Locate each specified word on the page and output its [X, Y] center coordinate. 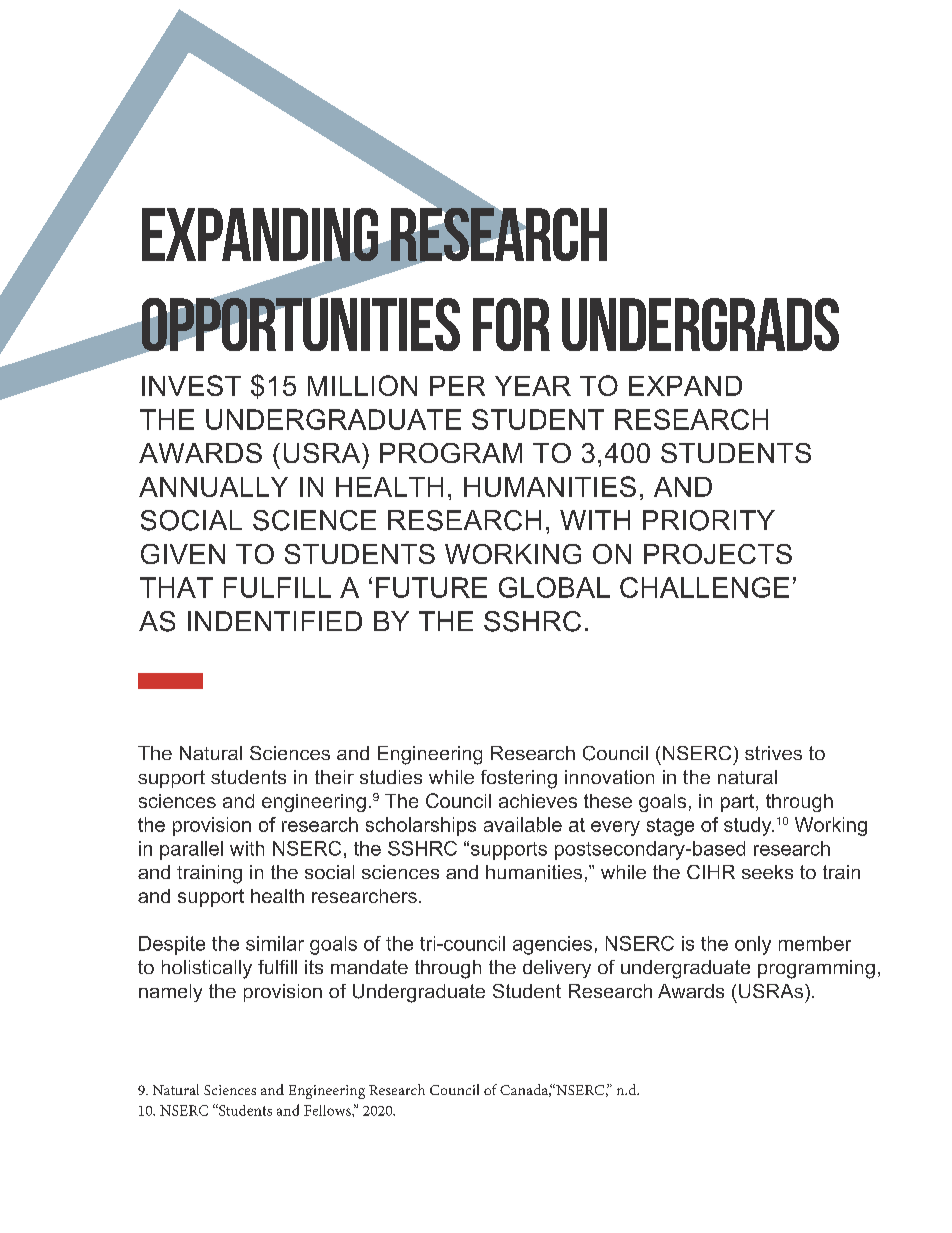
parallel [191, 850]
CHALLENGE [704, 587]
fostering [519, 779]
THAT [176, 587]
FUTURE [431, 587]
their [334, 777]
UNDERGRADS [700, 324]
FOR [511, 324]
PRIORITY [709, 520]
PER [457, 386]
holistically [207, 969]
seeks [767, 872]
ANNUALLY [213, 487]
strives [773, 753]
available [523, 824]
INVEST [191, 385]
